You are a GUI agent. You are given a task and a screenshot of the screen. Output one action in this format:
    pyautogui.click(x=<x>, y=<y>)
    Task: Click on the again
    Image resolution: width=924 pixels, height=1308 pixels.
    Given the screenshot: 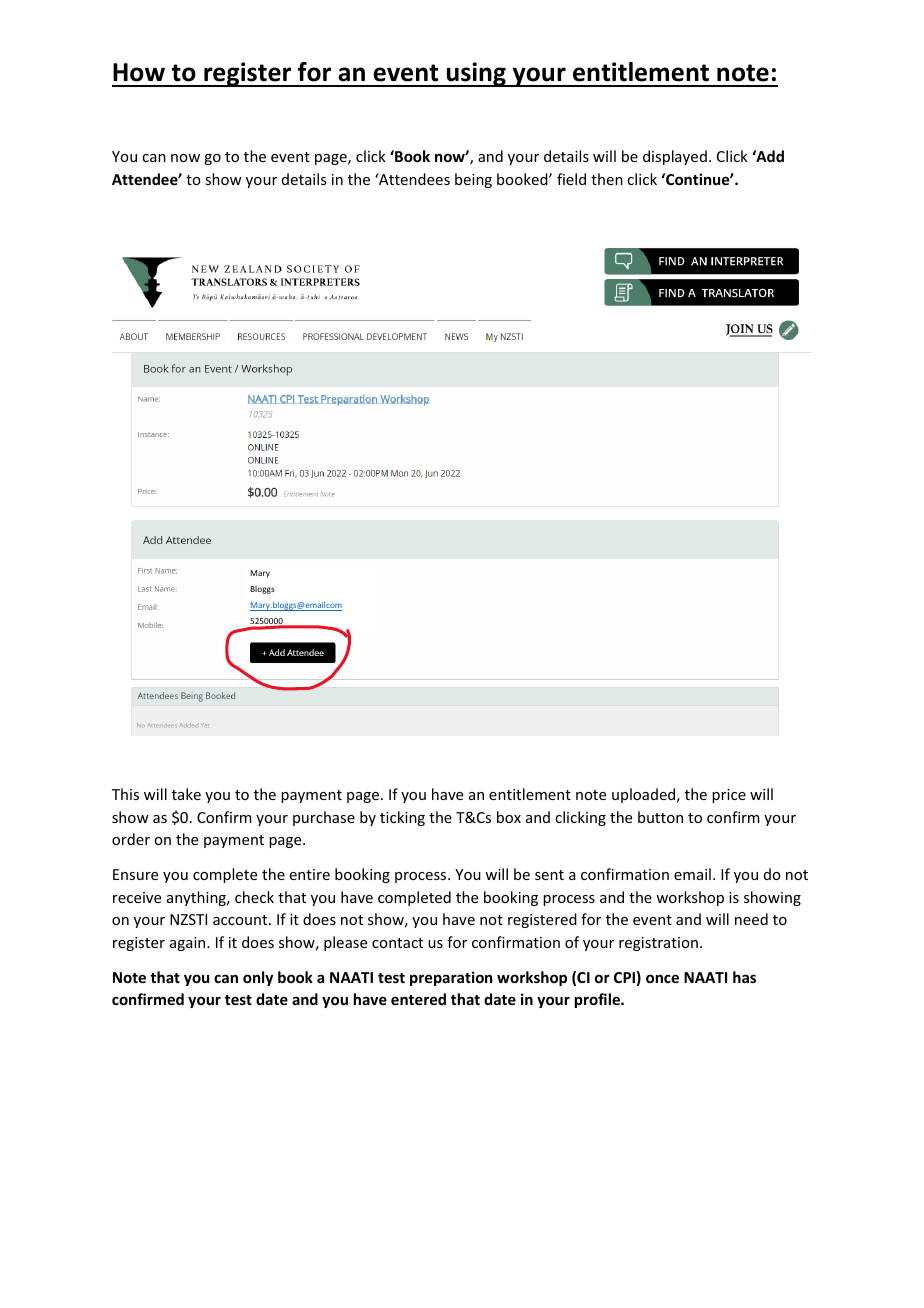 What is the action you would take?
    pyautogui.click(x=189, y=944)
